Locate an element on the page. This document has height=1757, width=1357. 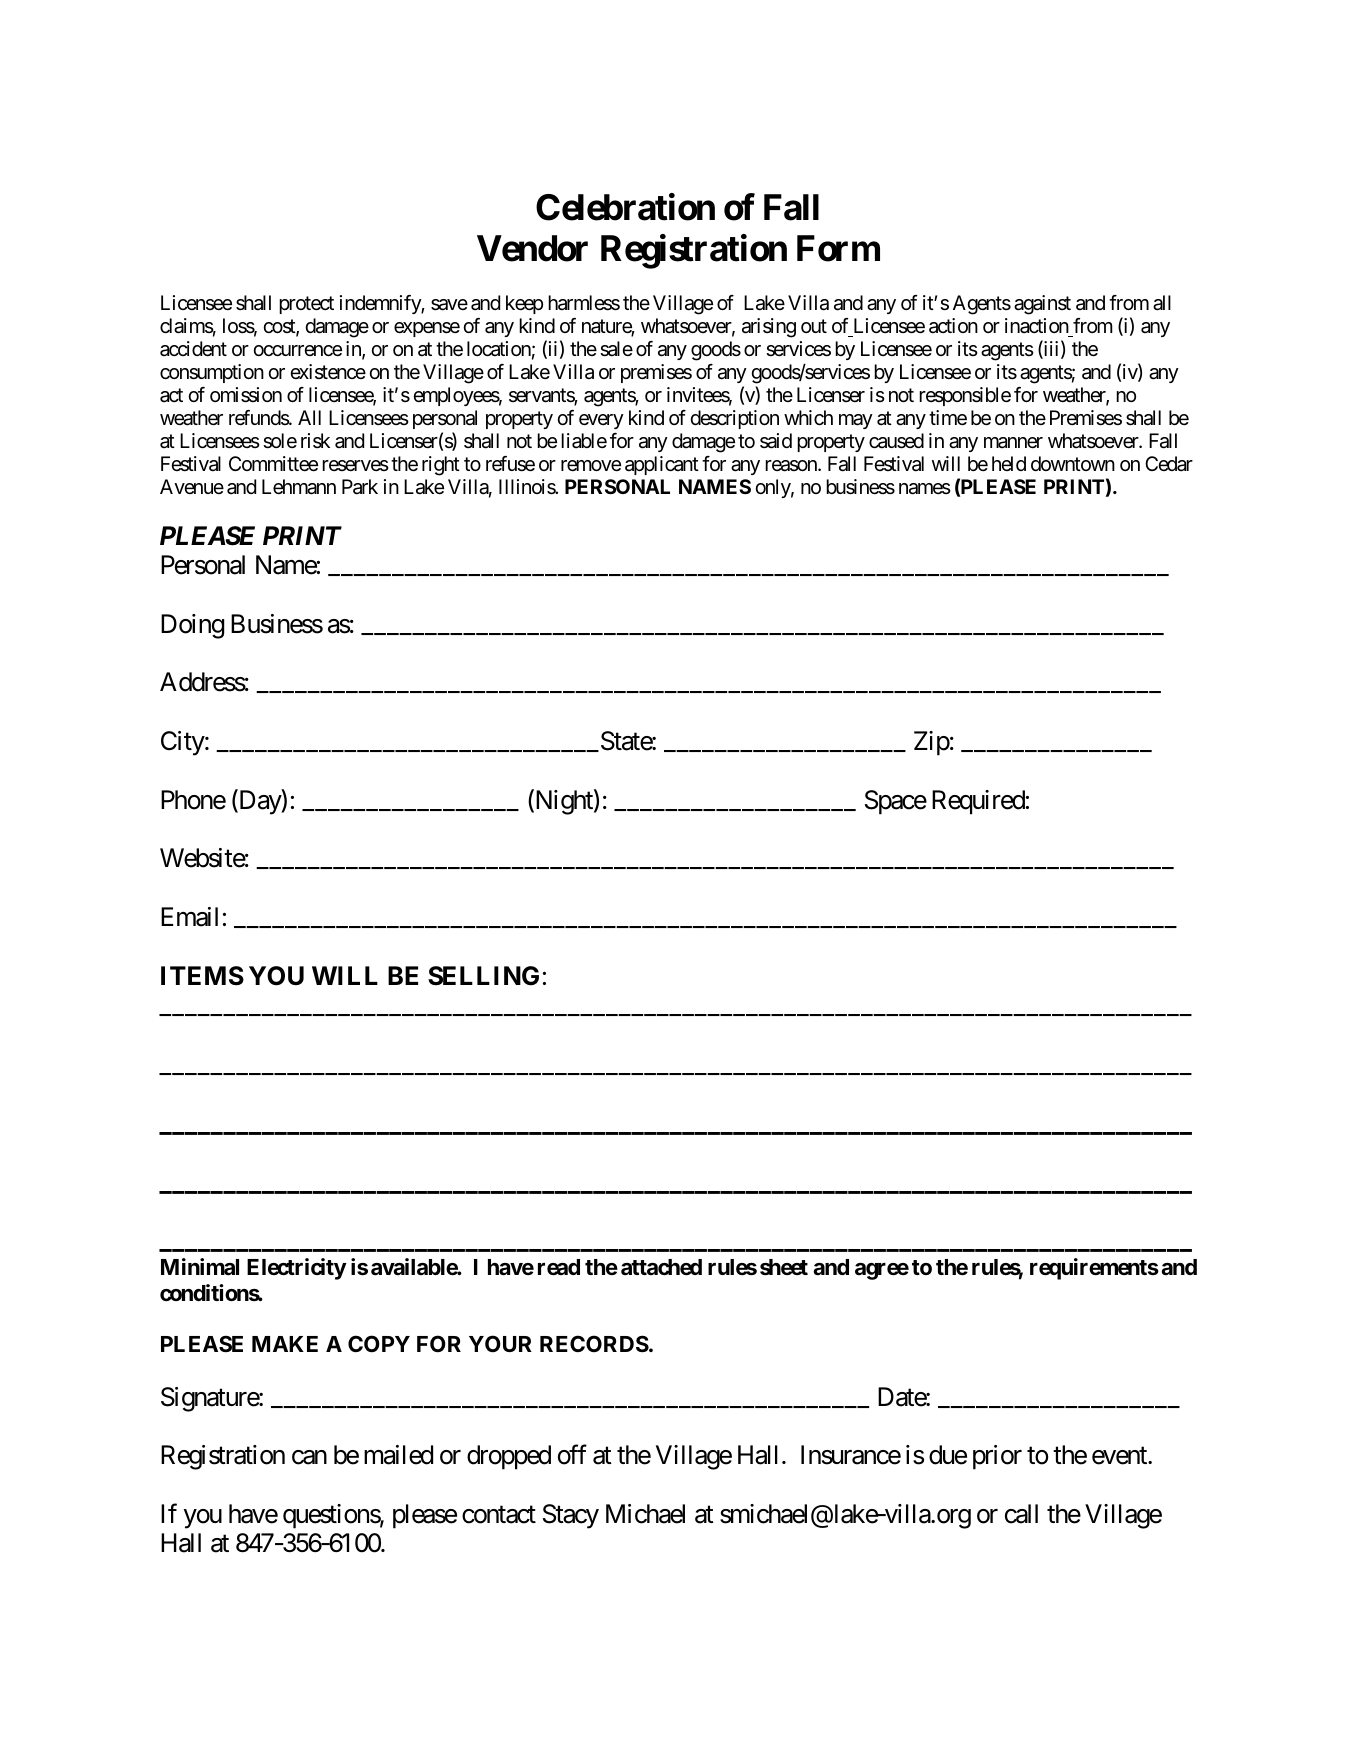
mailed is located at coordinates (398, 1455).
